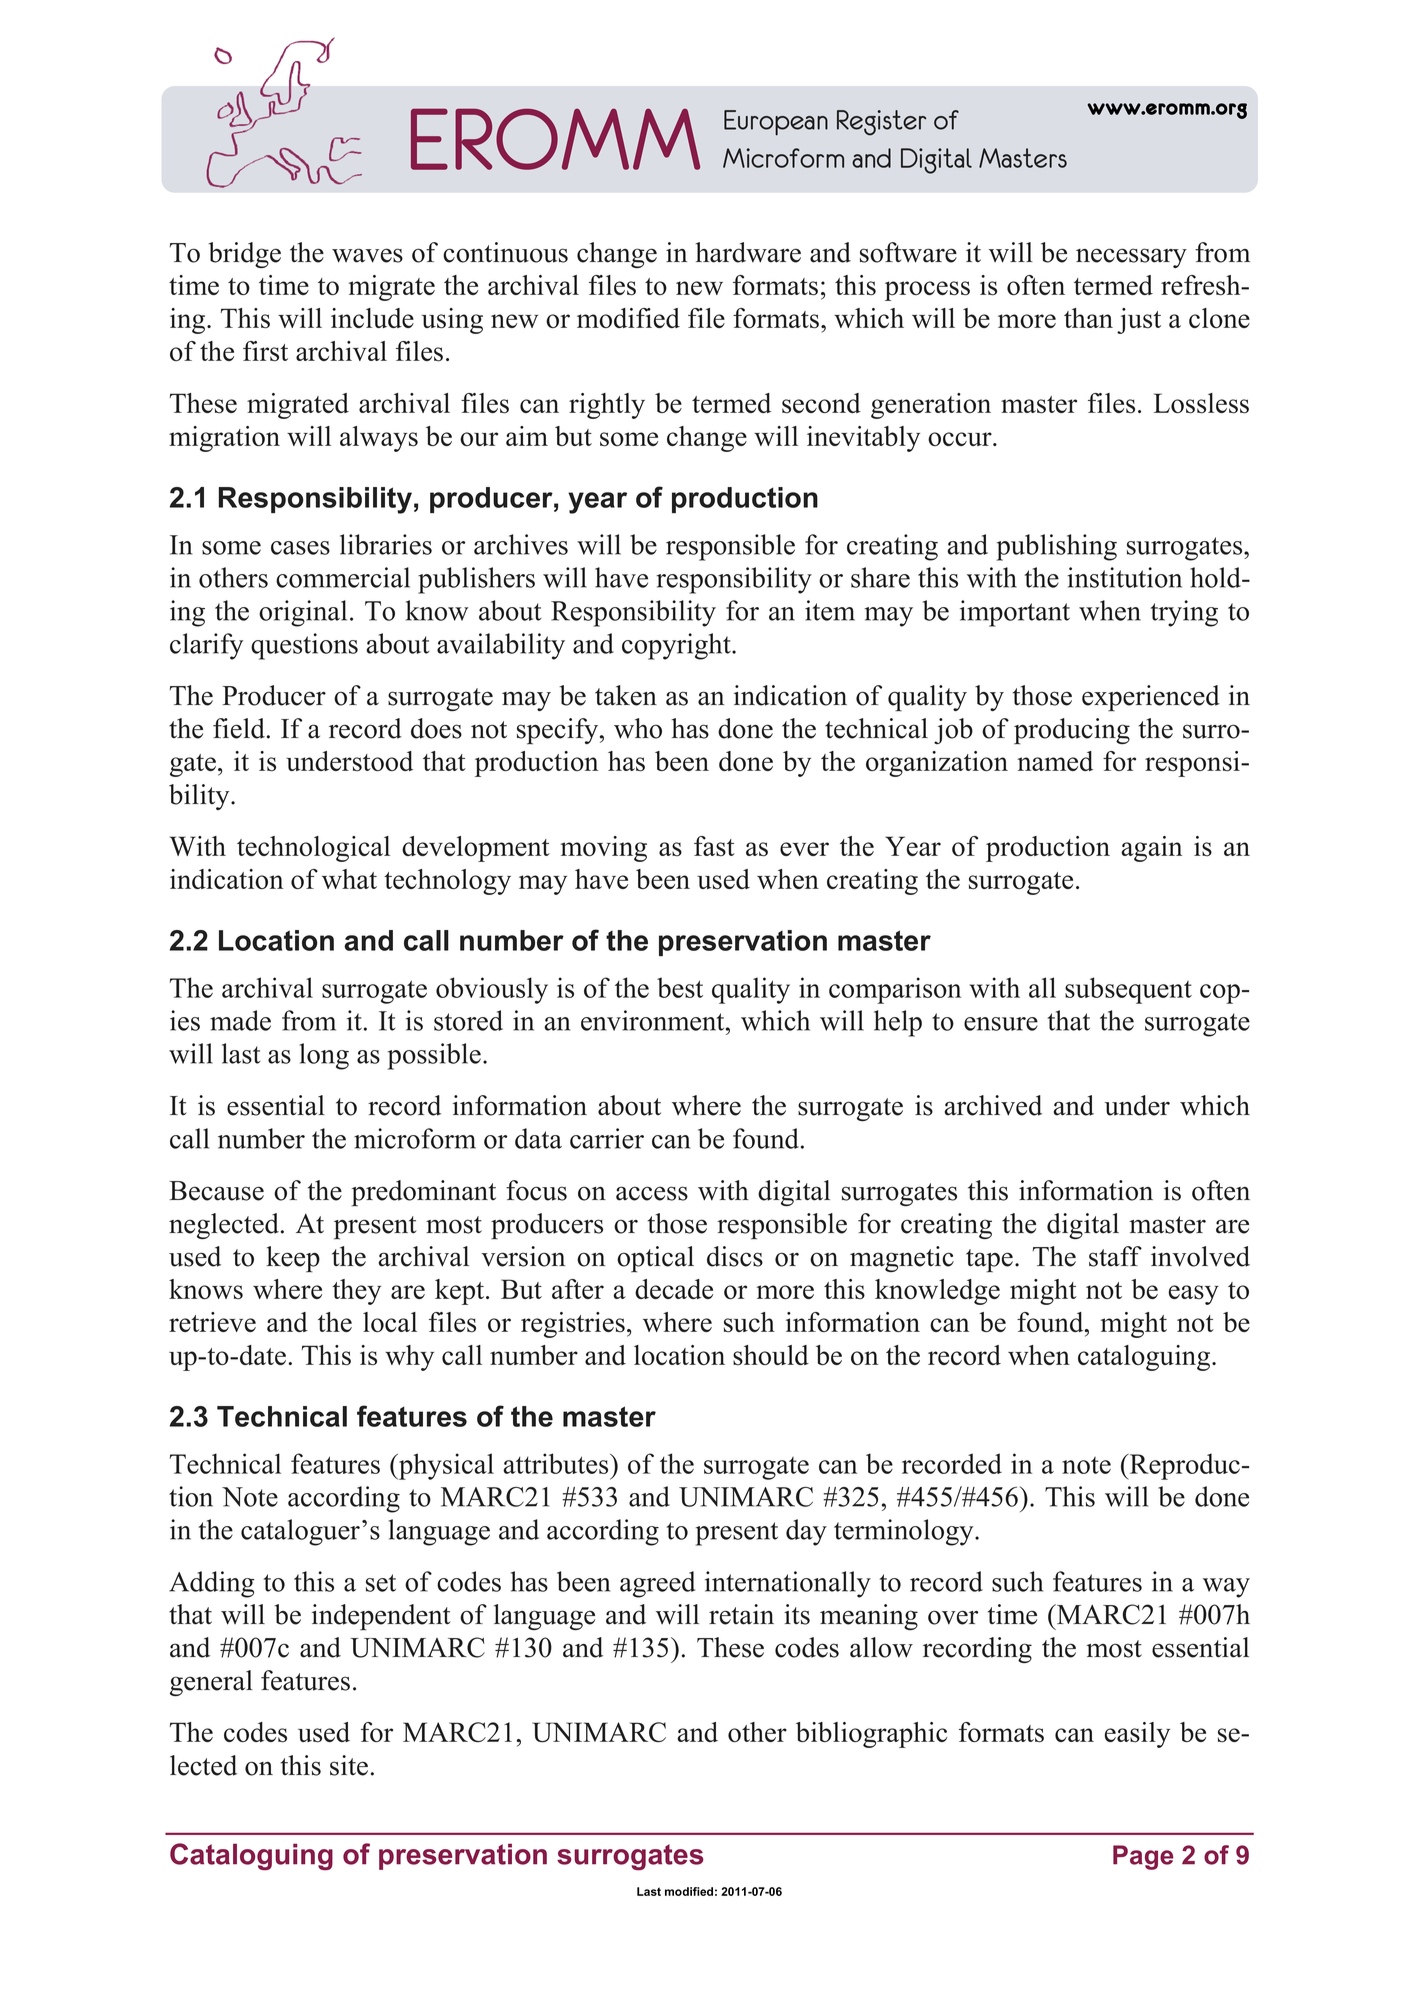 The height and width of the image is (2008, 1419). I want to click on why, so click(409, 1358).
